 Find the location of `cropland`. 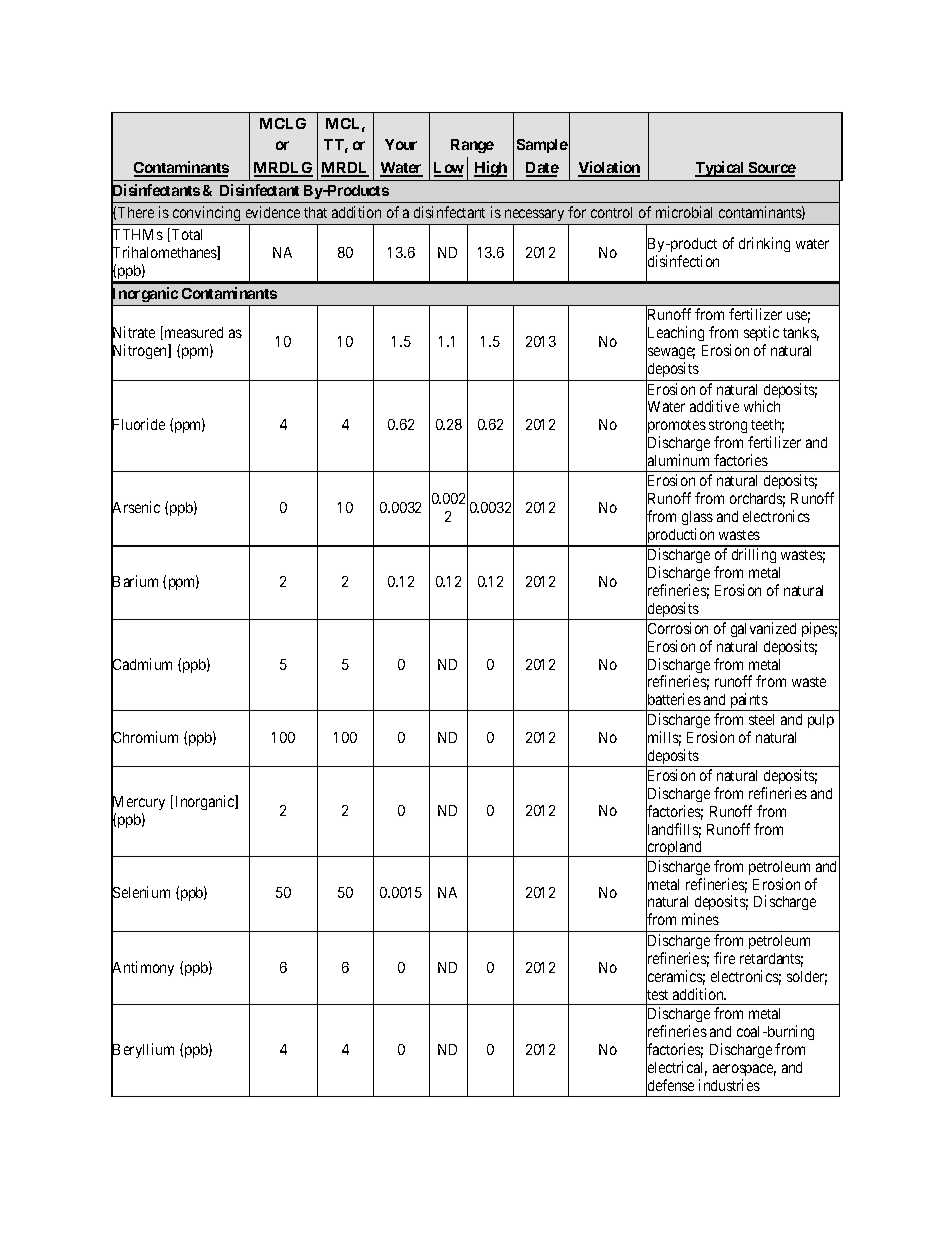

cropland is located at coordinates (674, 849).
